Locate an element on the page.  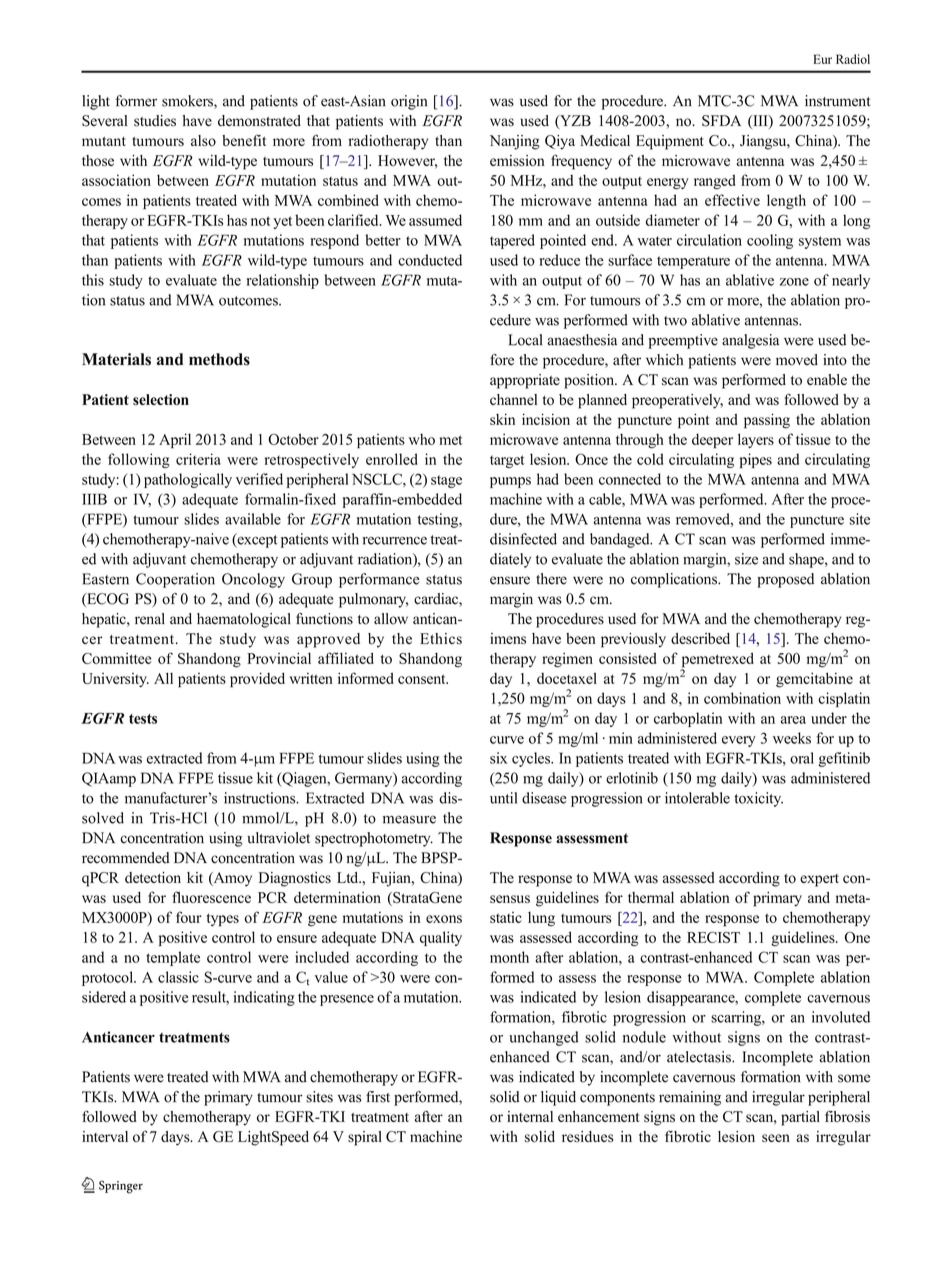
Eur is located at coordinates (822, 59).
